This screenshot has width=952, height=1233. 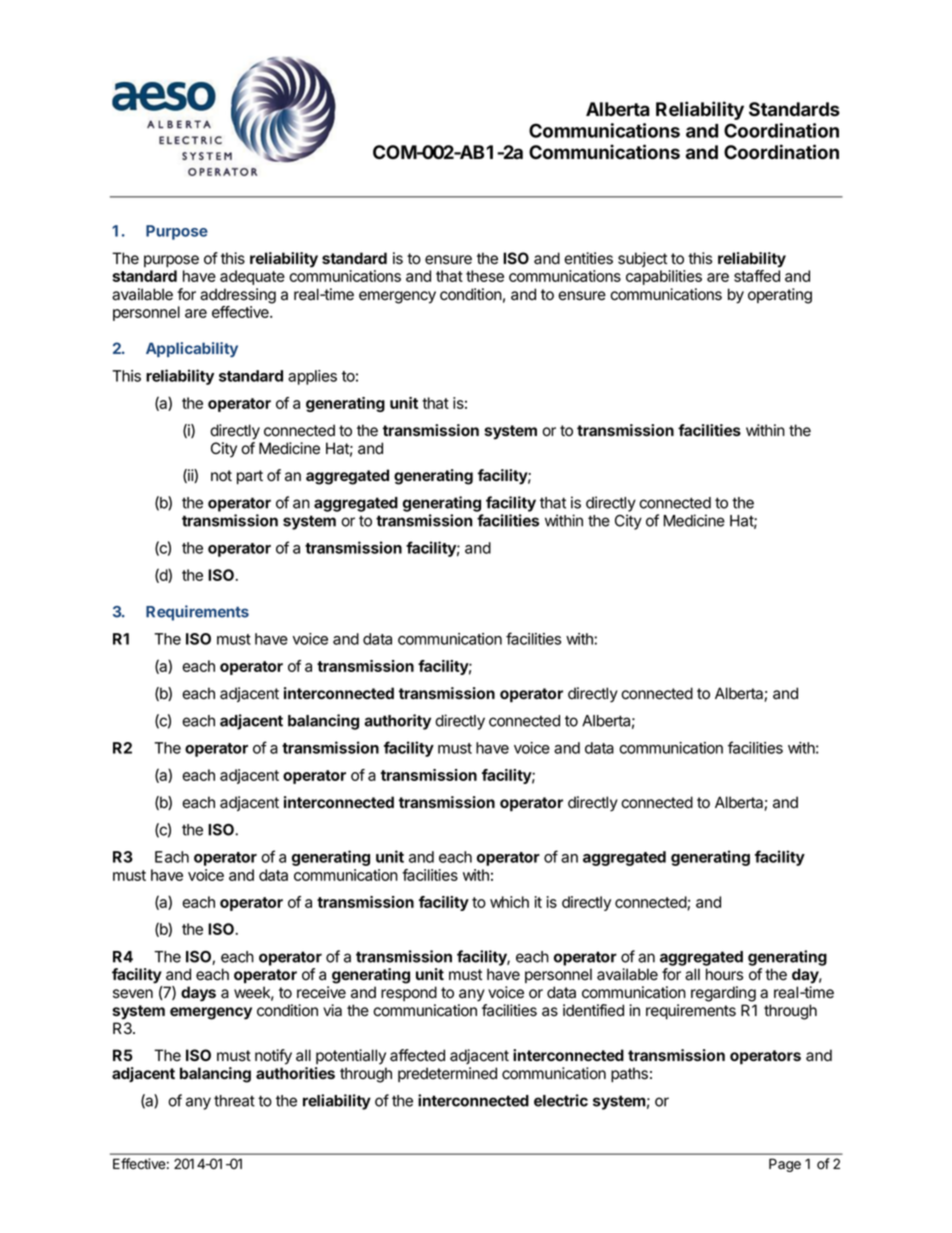 What do you see at coordinates (509, 902) in the screenshot?
I see `which` at bounding box center [509, 902].
